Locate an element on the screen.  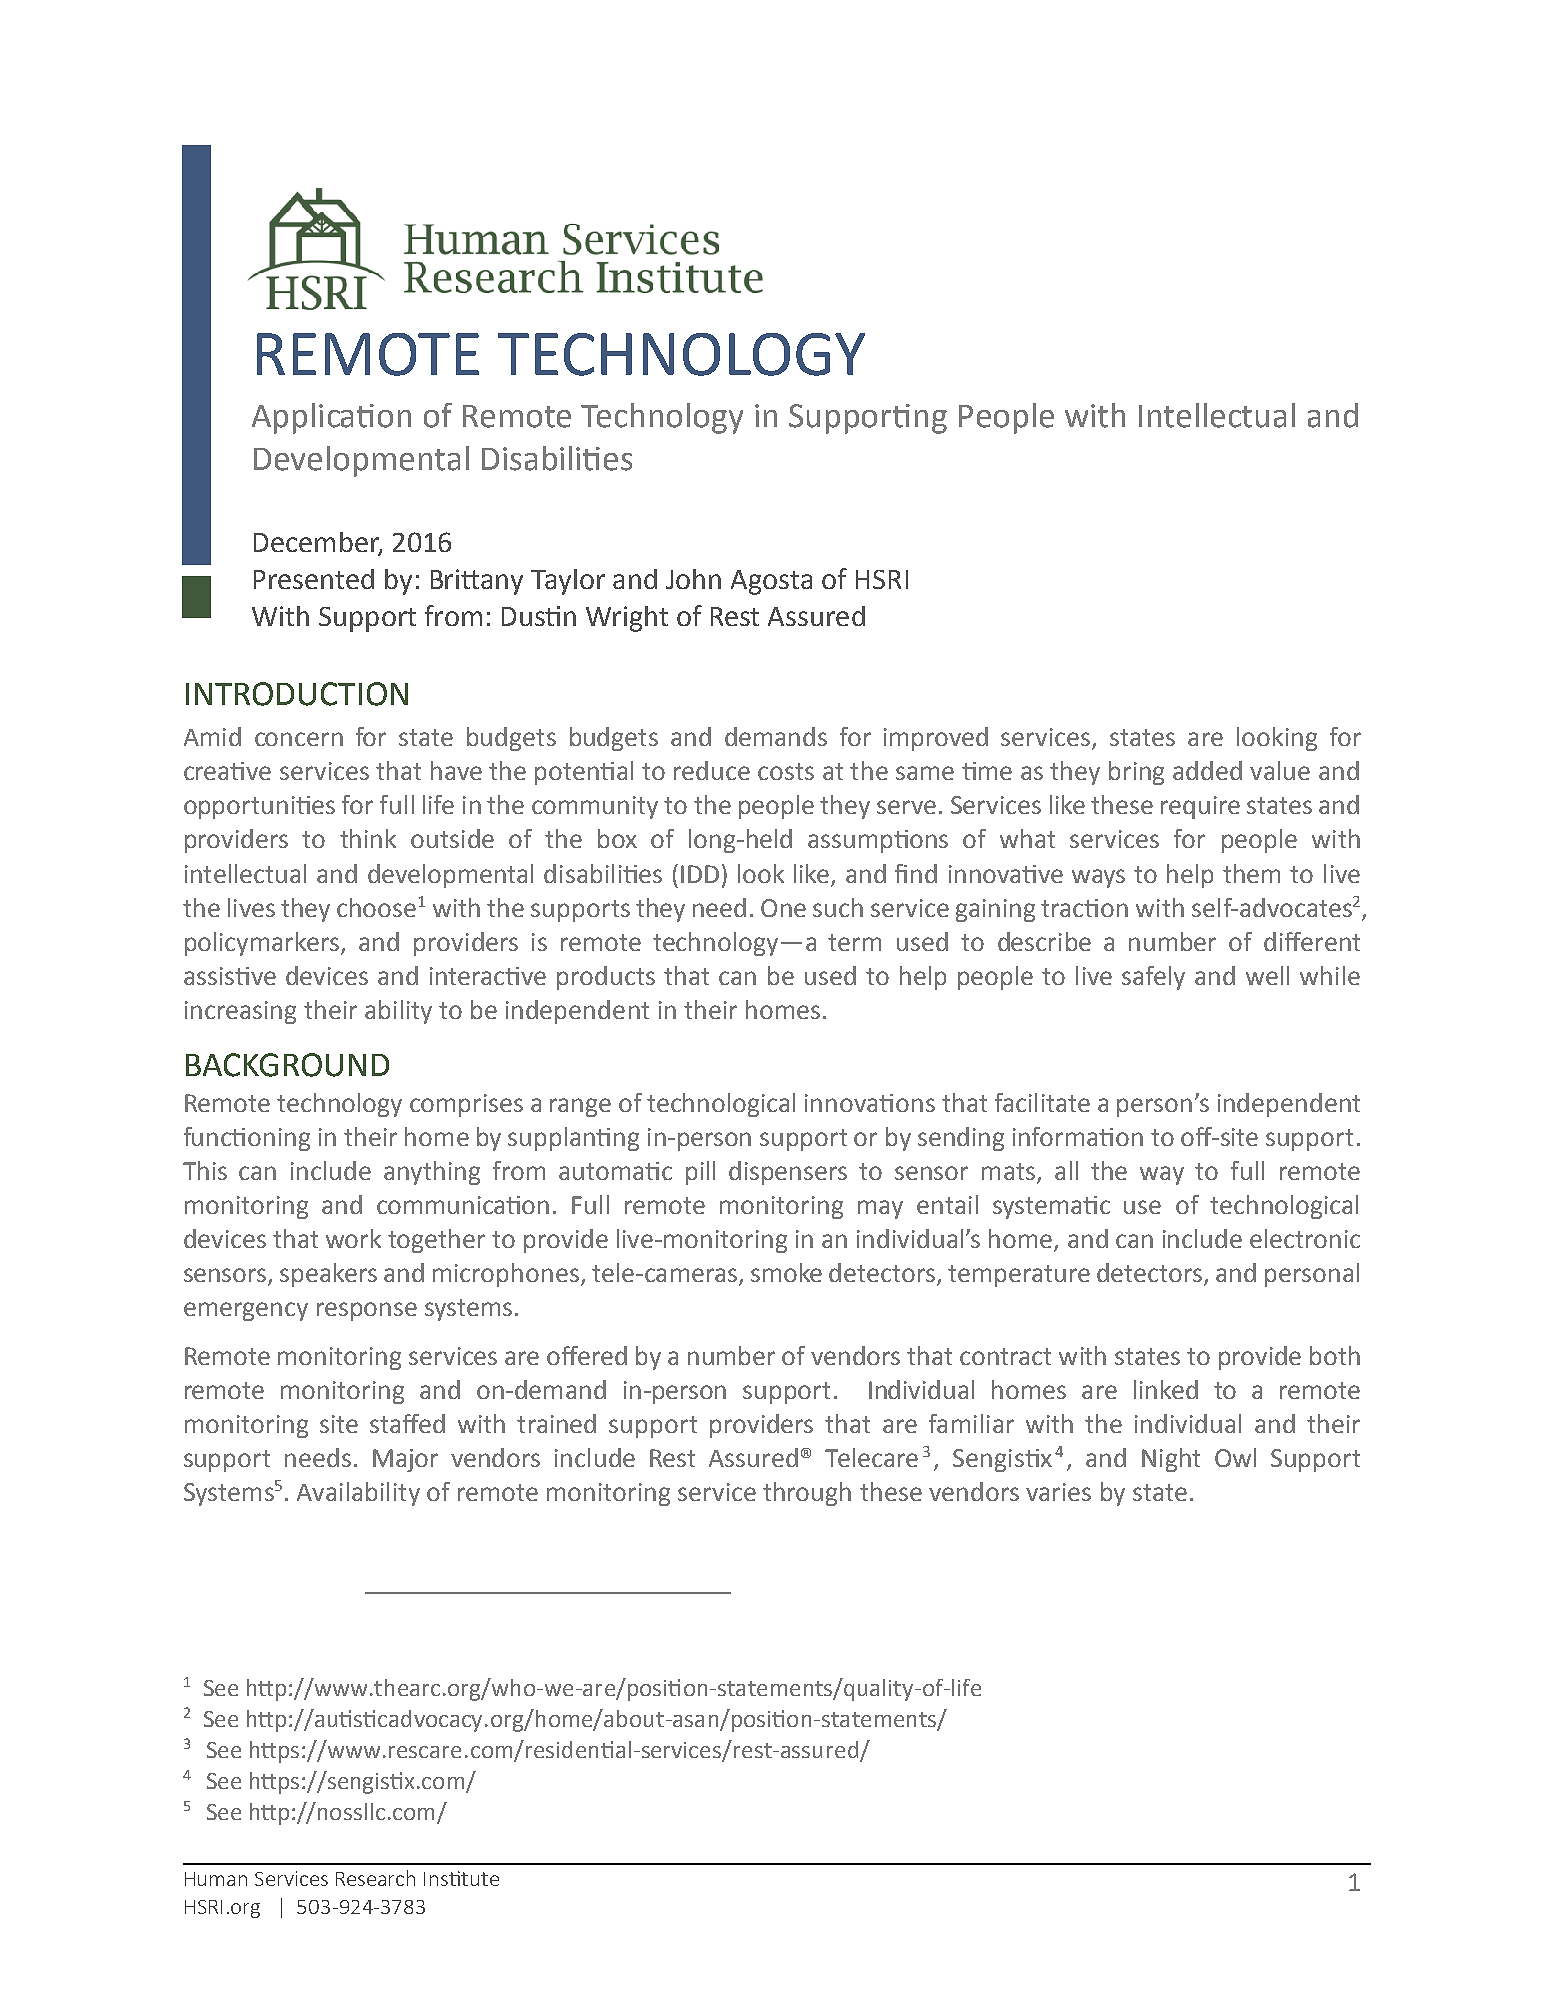
varies is located at coordinates (1058, 1492).
